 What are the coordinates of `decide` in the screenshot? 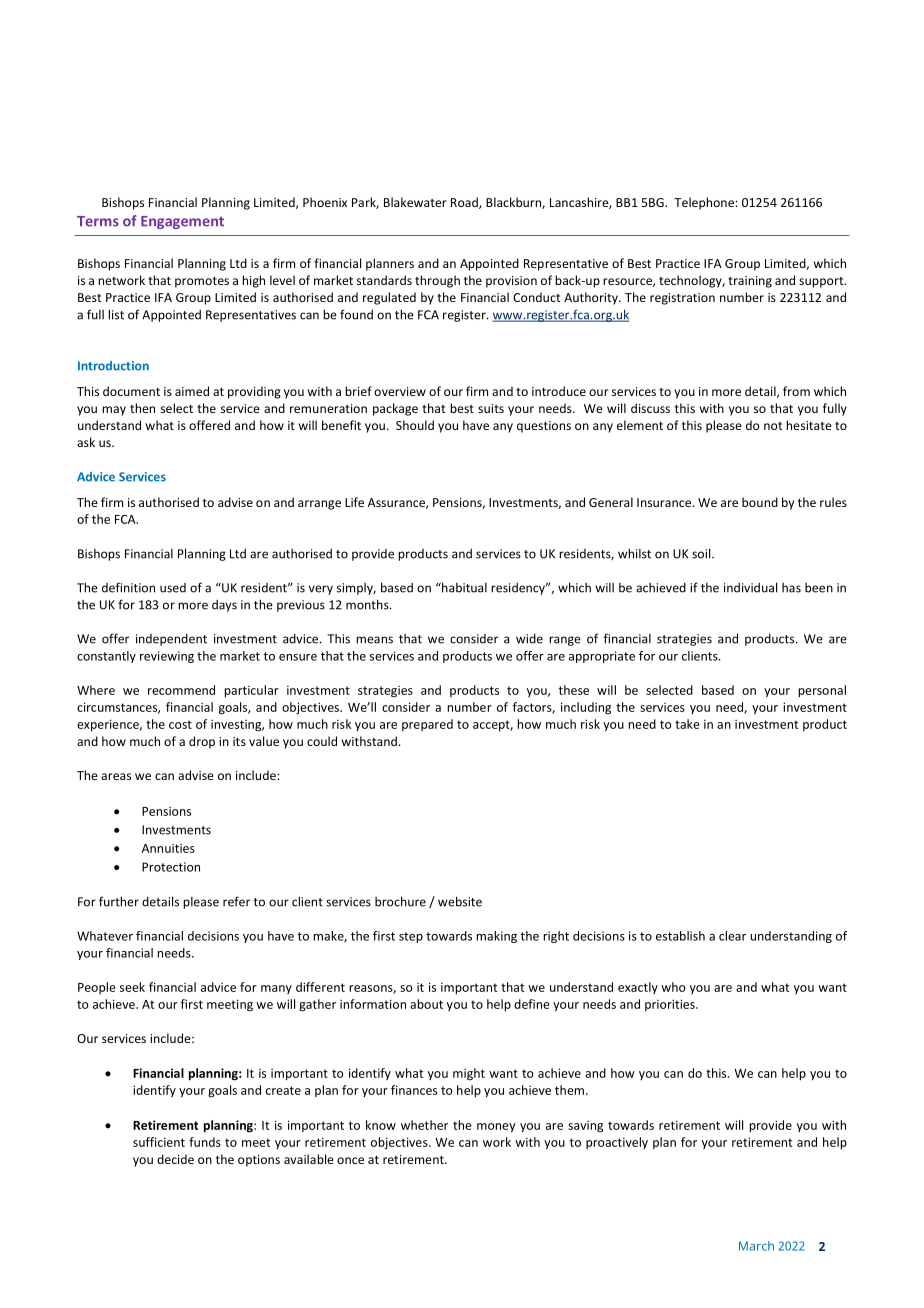 It's located at (175, 1159).
